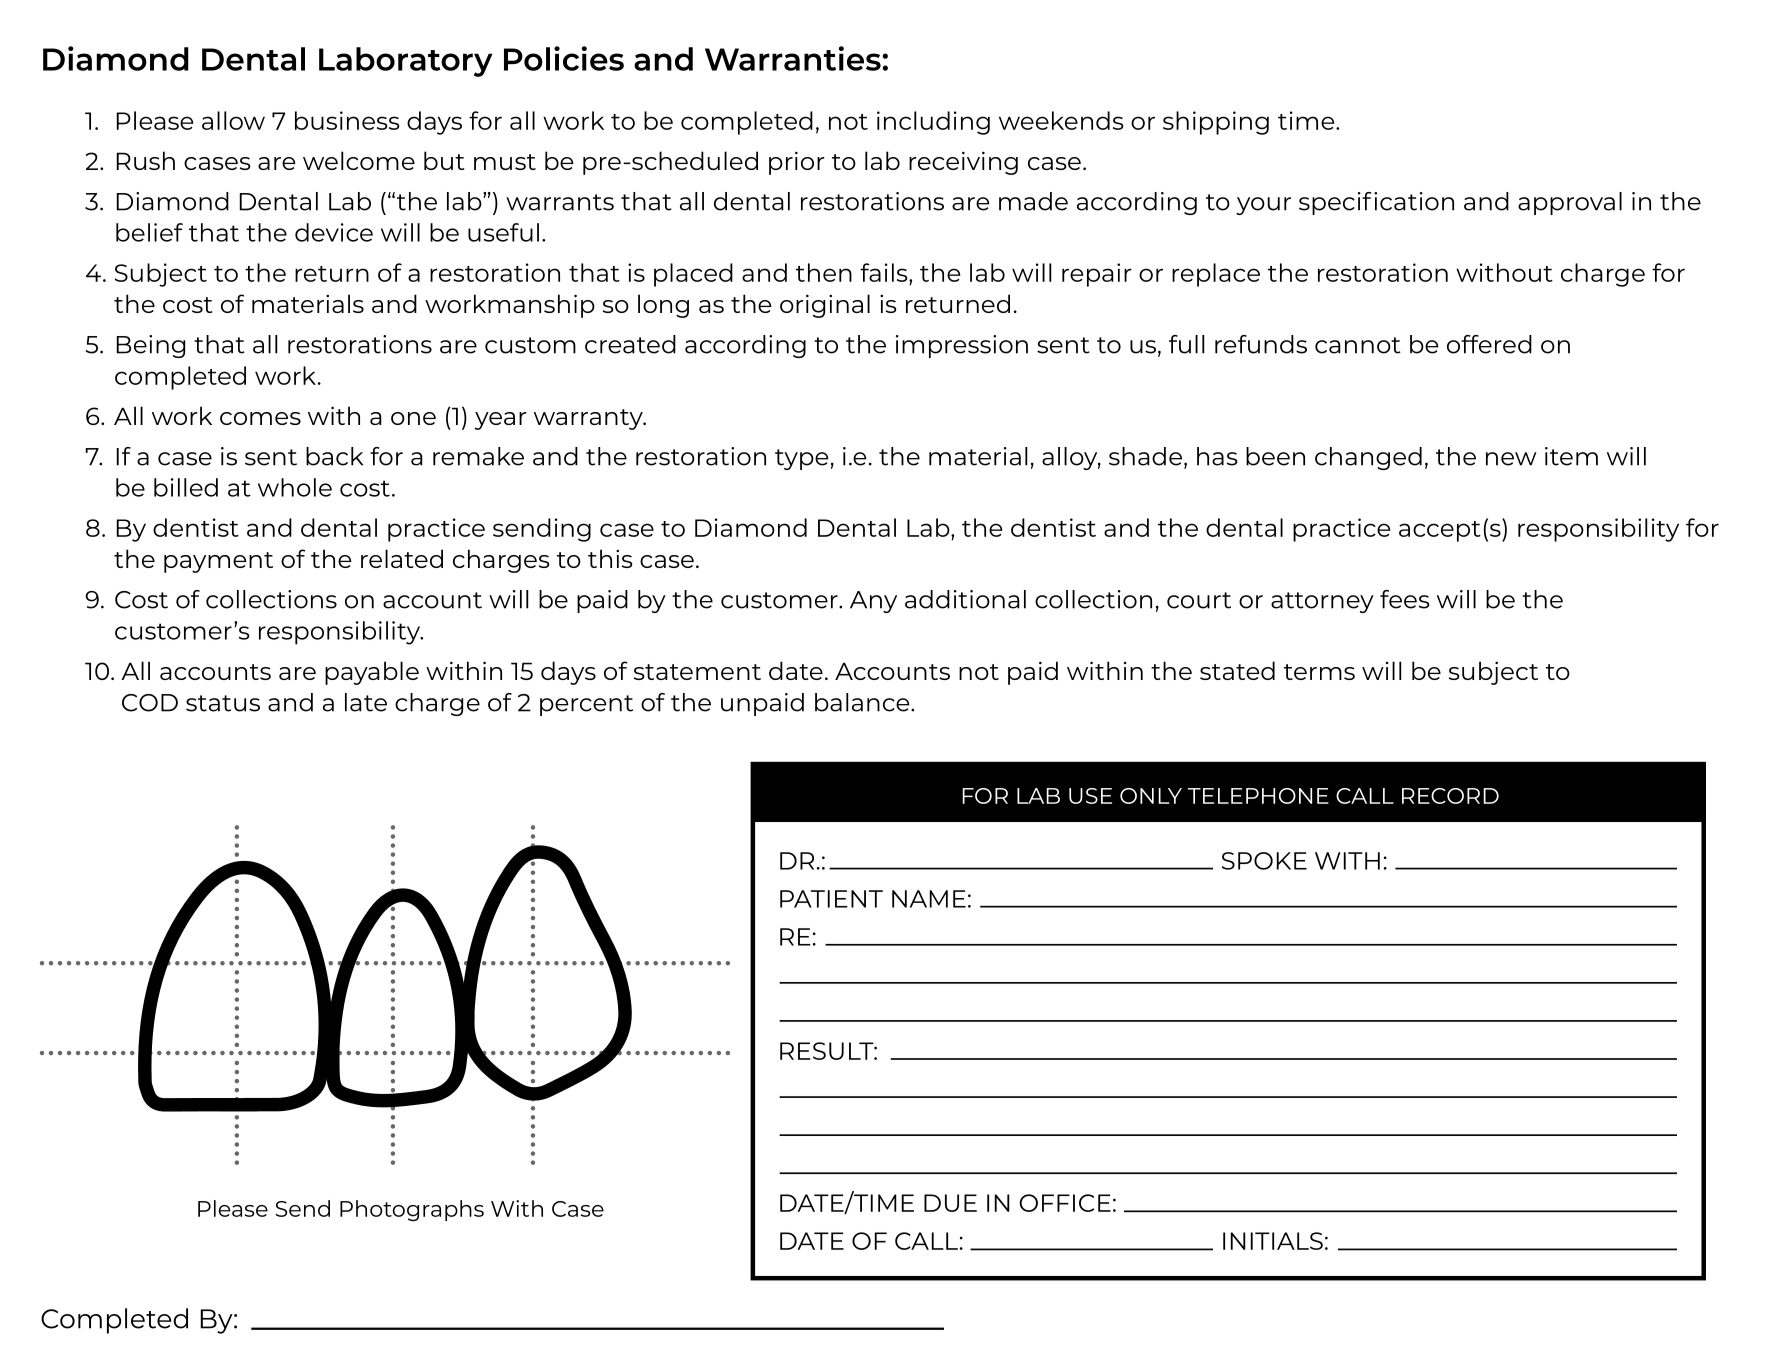 The width and height of the document is (1772, 1369). Describe the element at coordinates (1450, 796) in the document. I see `RECORD` at that location.
